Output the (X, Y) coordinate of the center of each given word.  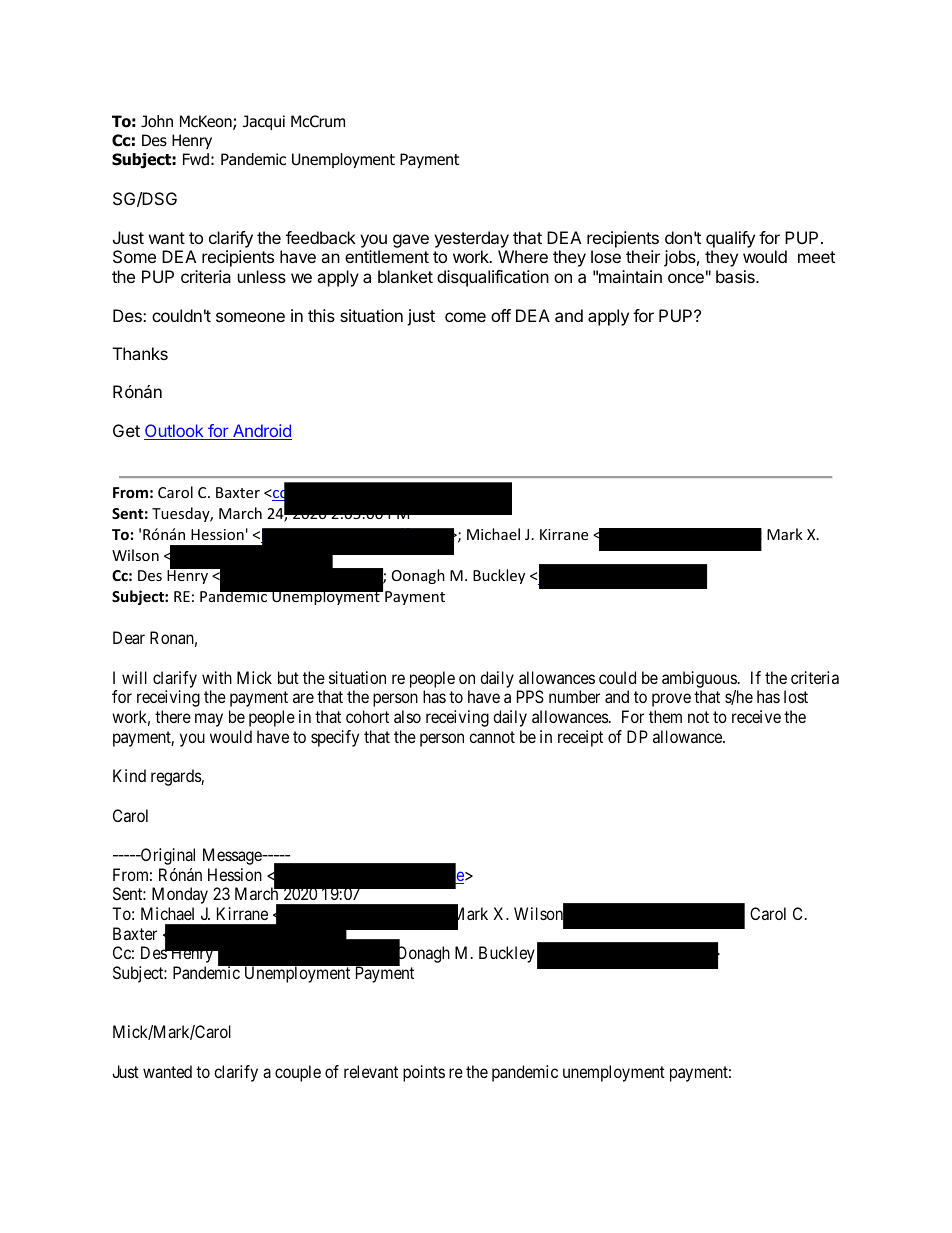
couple (298, 1073)
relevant (371, 1071)
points (424, 1073)
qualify (730, 239)
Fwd (196, 159)
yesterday (471, 239)
